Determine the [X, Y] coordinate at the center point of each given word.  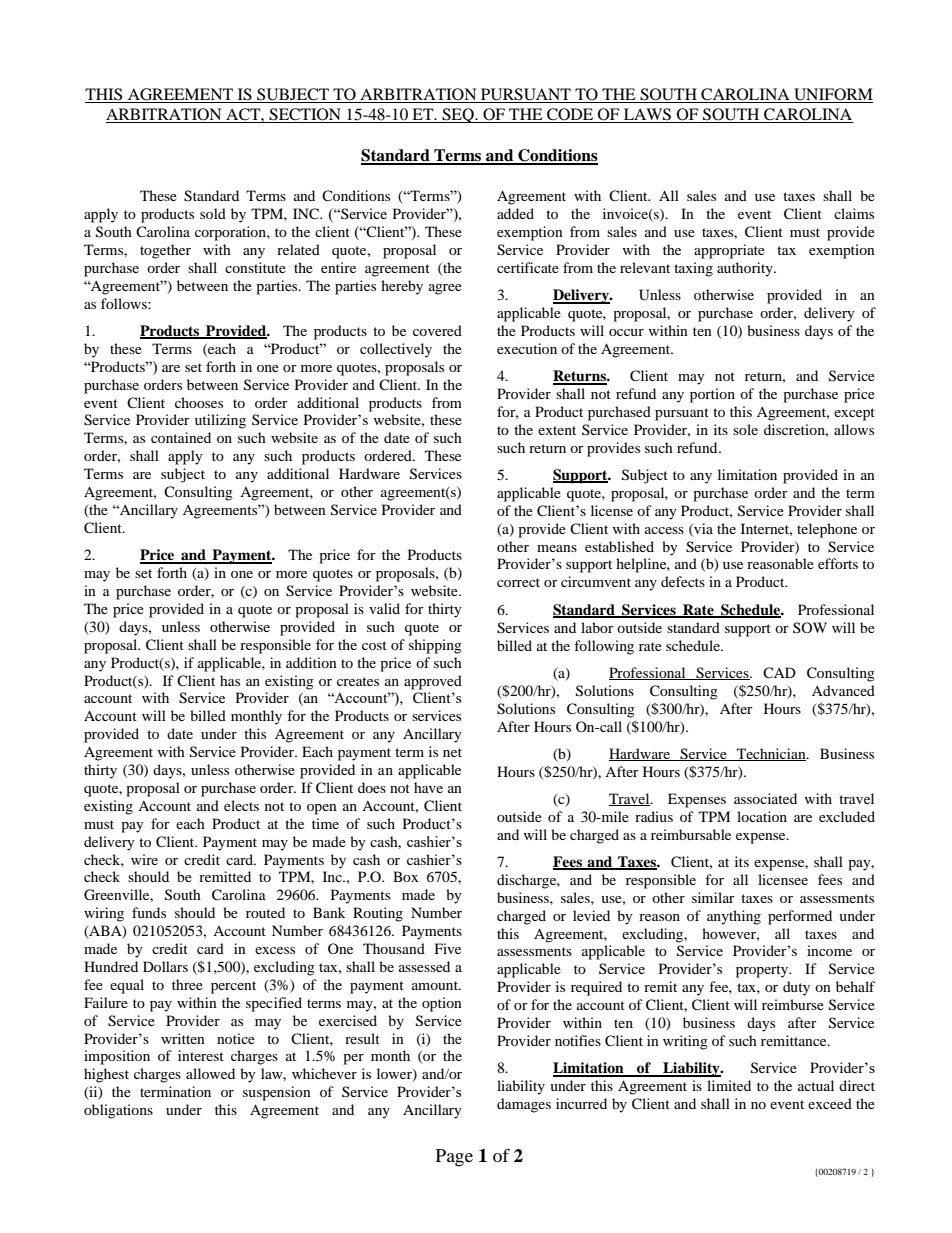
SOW [810, 627]
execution [527, 348]
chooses [199, 402]
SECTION [305, 114]
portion [712, 395]
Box [405, 876]
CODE [570, 114]
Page [454, 1158]
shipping [435, 646]
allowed [210, 1073]
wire [144, 859]
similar [713, 897]
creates [358, 681]
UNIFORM [832, 95]
